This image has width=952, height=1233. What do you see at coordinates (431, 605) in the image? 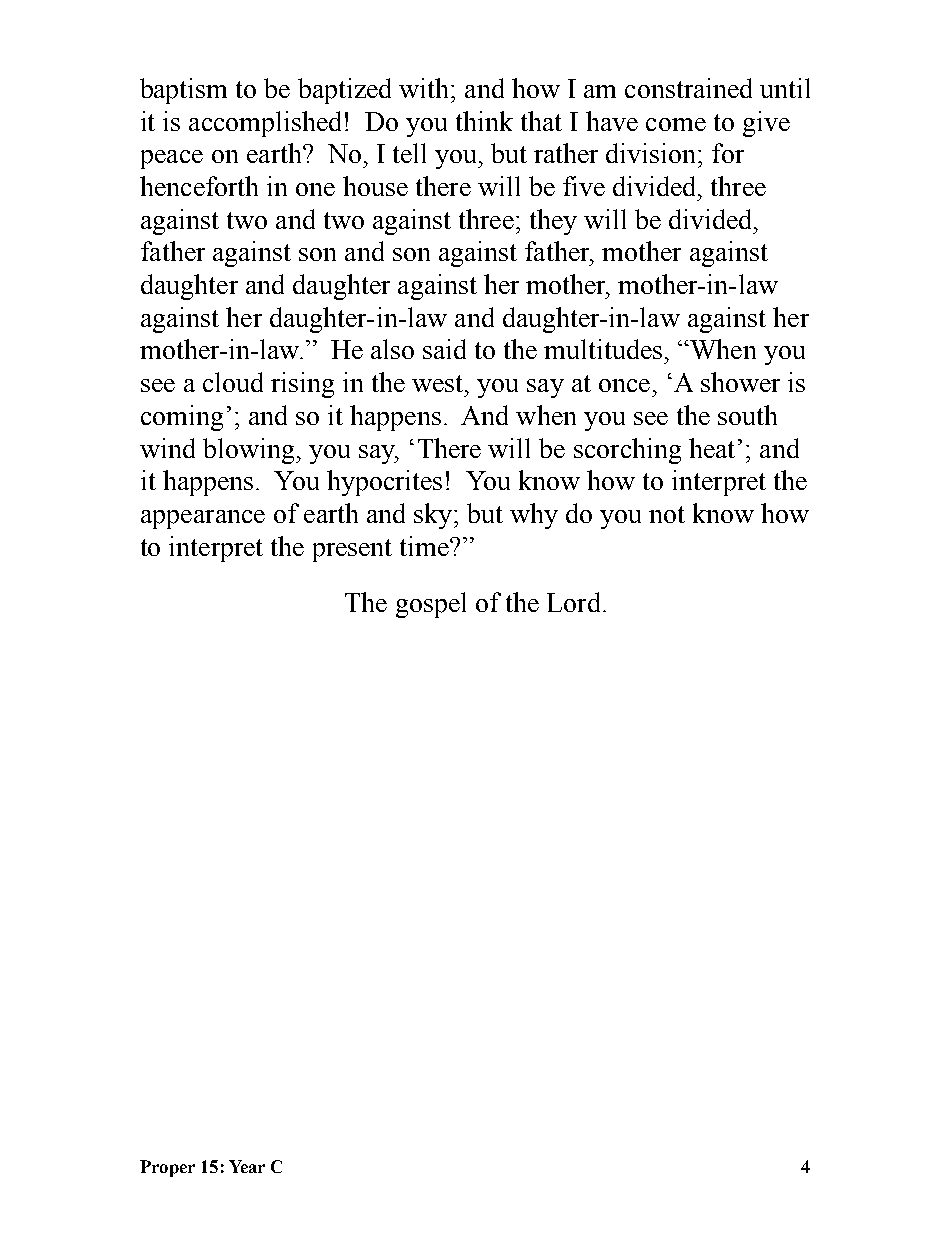
I see `gospel` at bounding box center [431, 605].
